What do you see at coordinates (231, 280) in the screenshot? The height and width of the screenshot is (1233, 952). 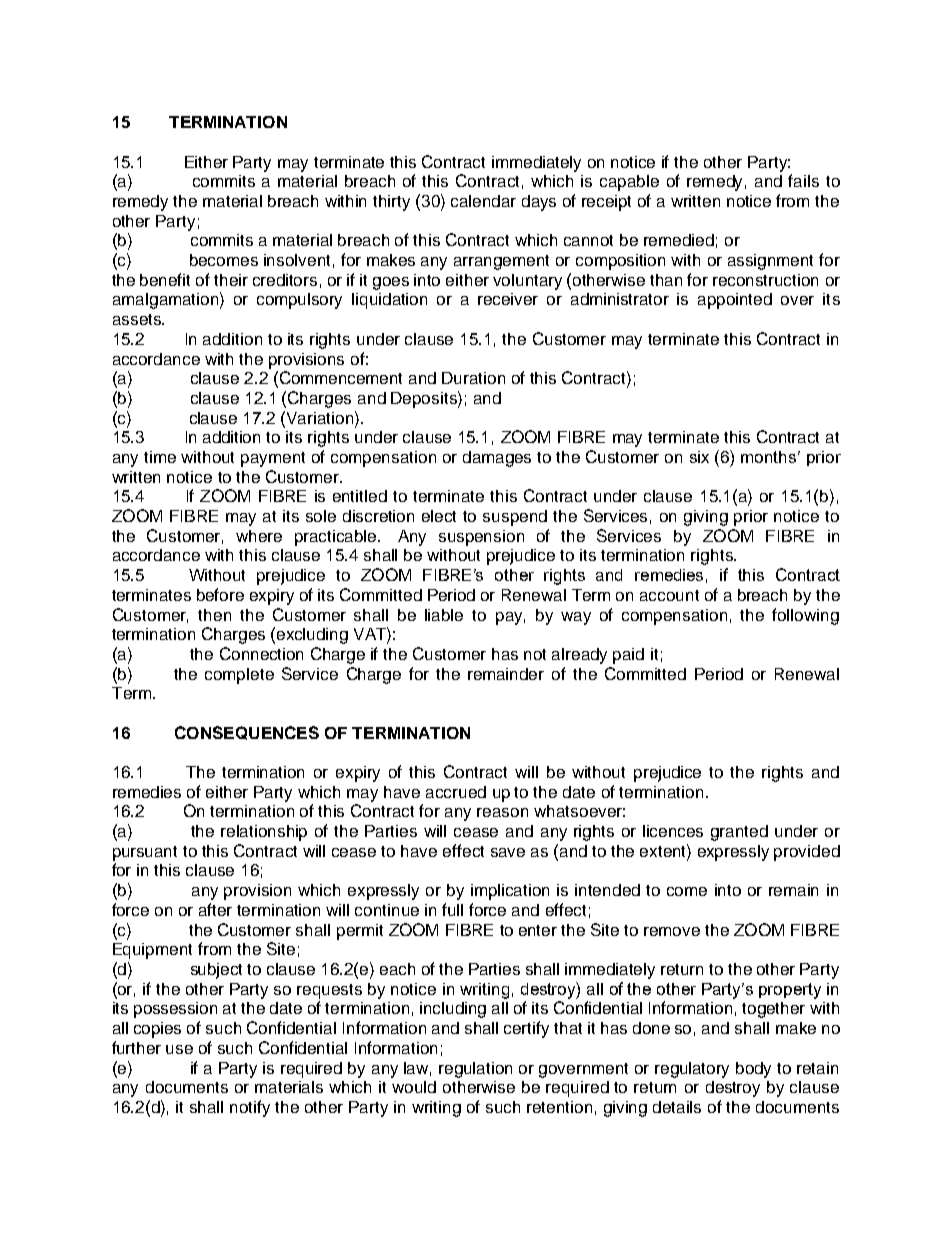 I see `their` at bounding box center [231, 280].
